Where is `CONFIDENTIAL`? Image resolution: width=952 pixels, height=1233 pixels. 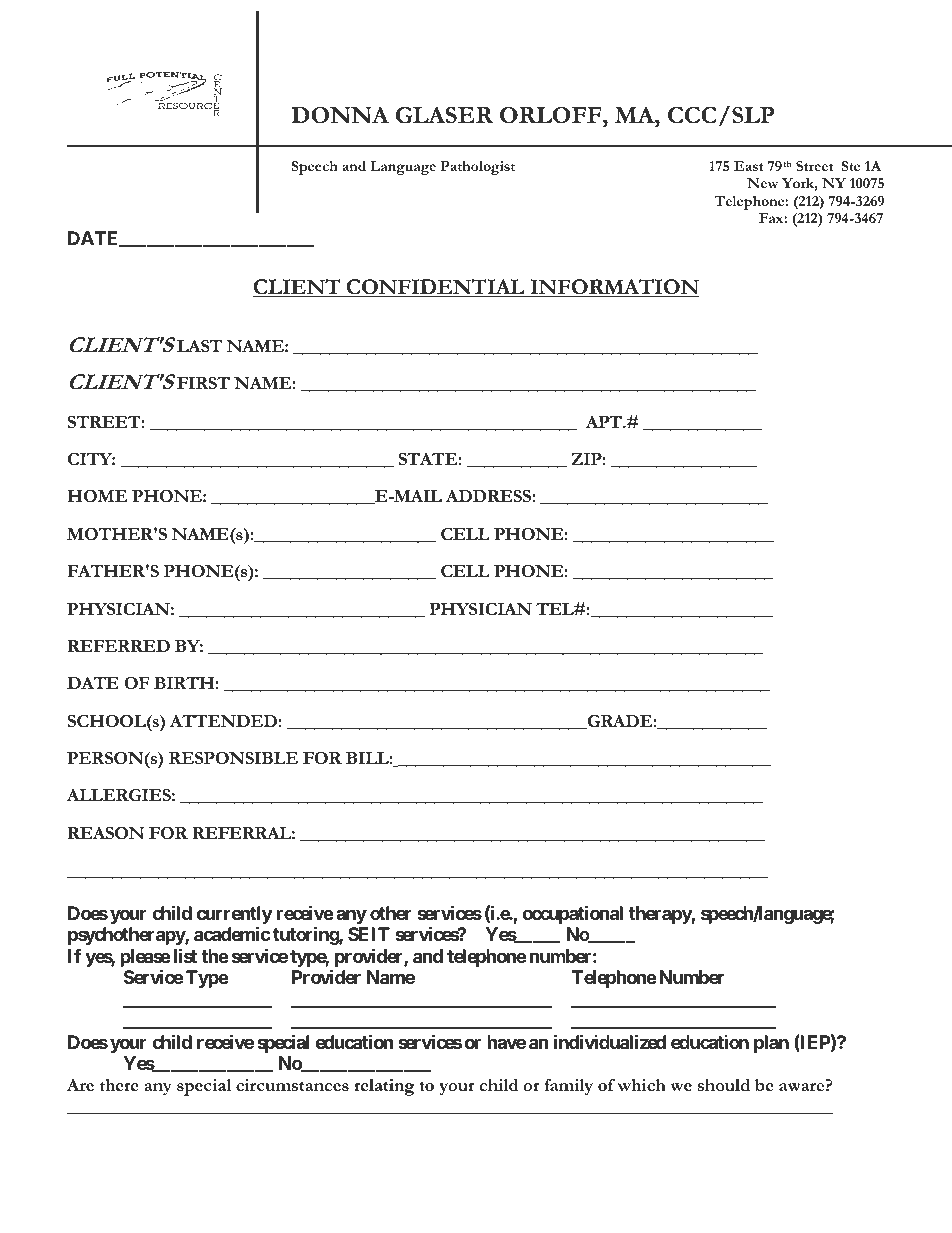
CONFIDENTIAL is located at coordinates (435, 288).
